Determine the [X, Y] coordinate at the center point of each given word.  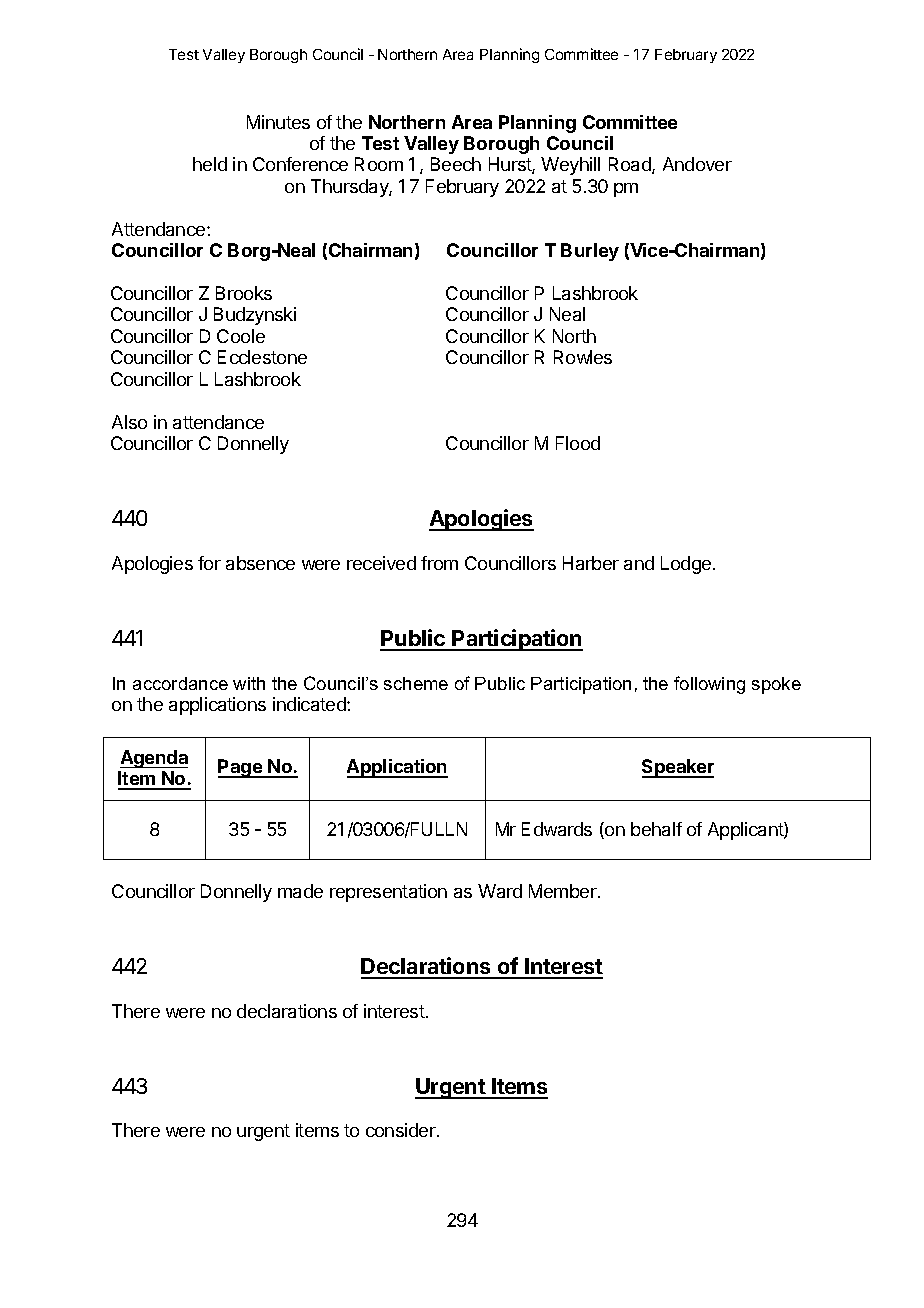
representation [388, 893]
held [210, 164]
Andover [697, 164]
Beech [456, 164]
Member [564, 891]
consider [402, 1130]
